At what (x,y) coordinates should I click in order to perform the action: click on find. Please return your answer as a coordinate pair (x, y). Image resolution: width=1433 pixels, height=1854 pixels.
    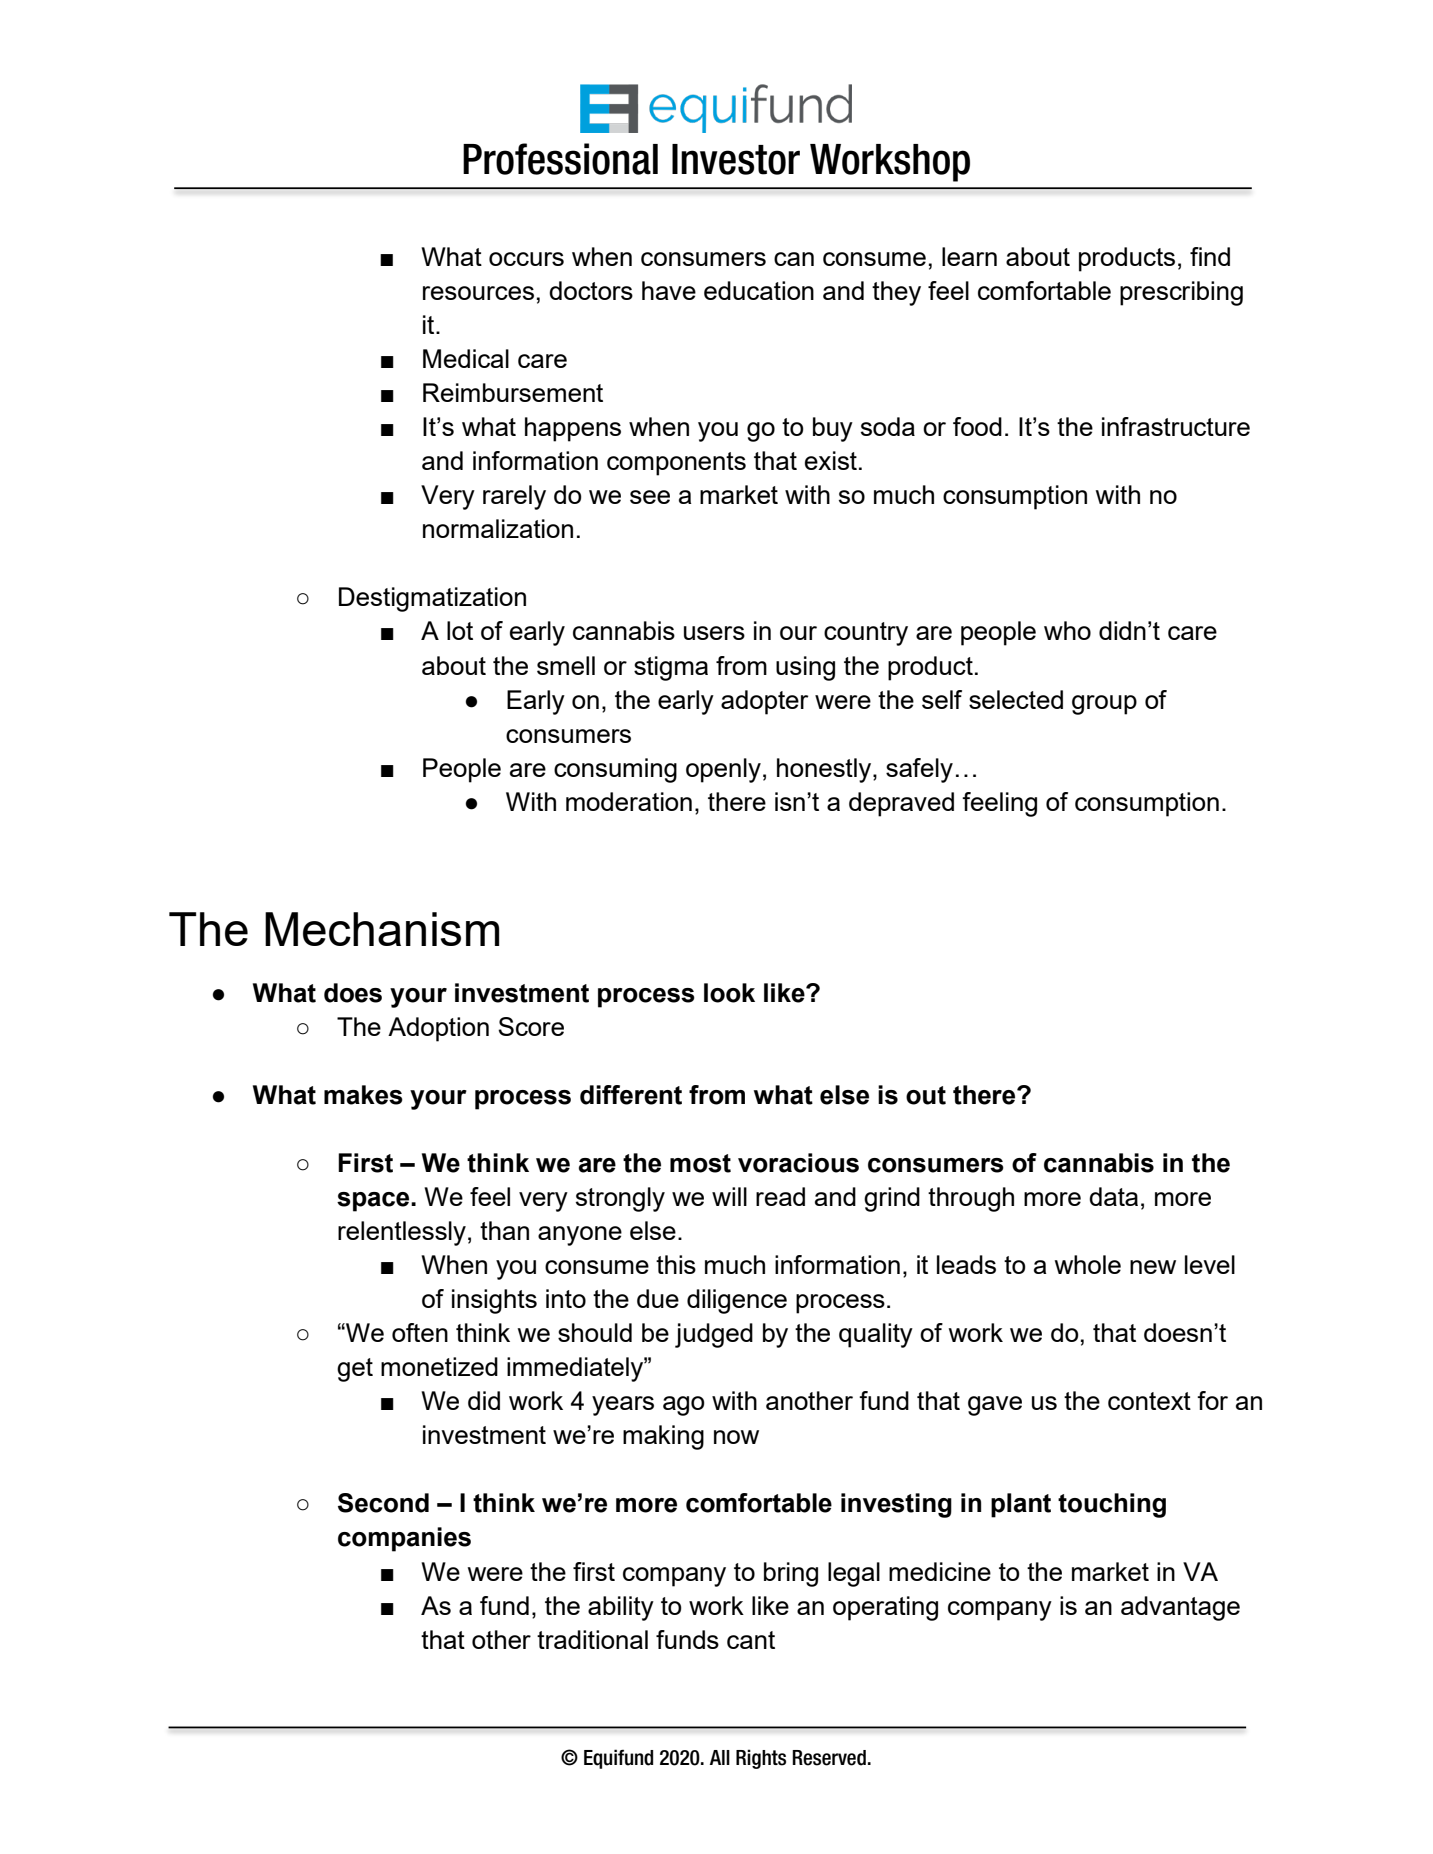
    Looking at the image, I should click on (1210, 256).
